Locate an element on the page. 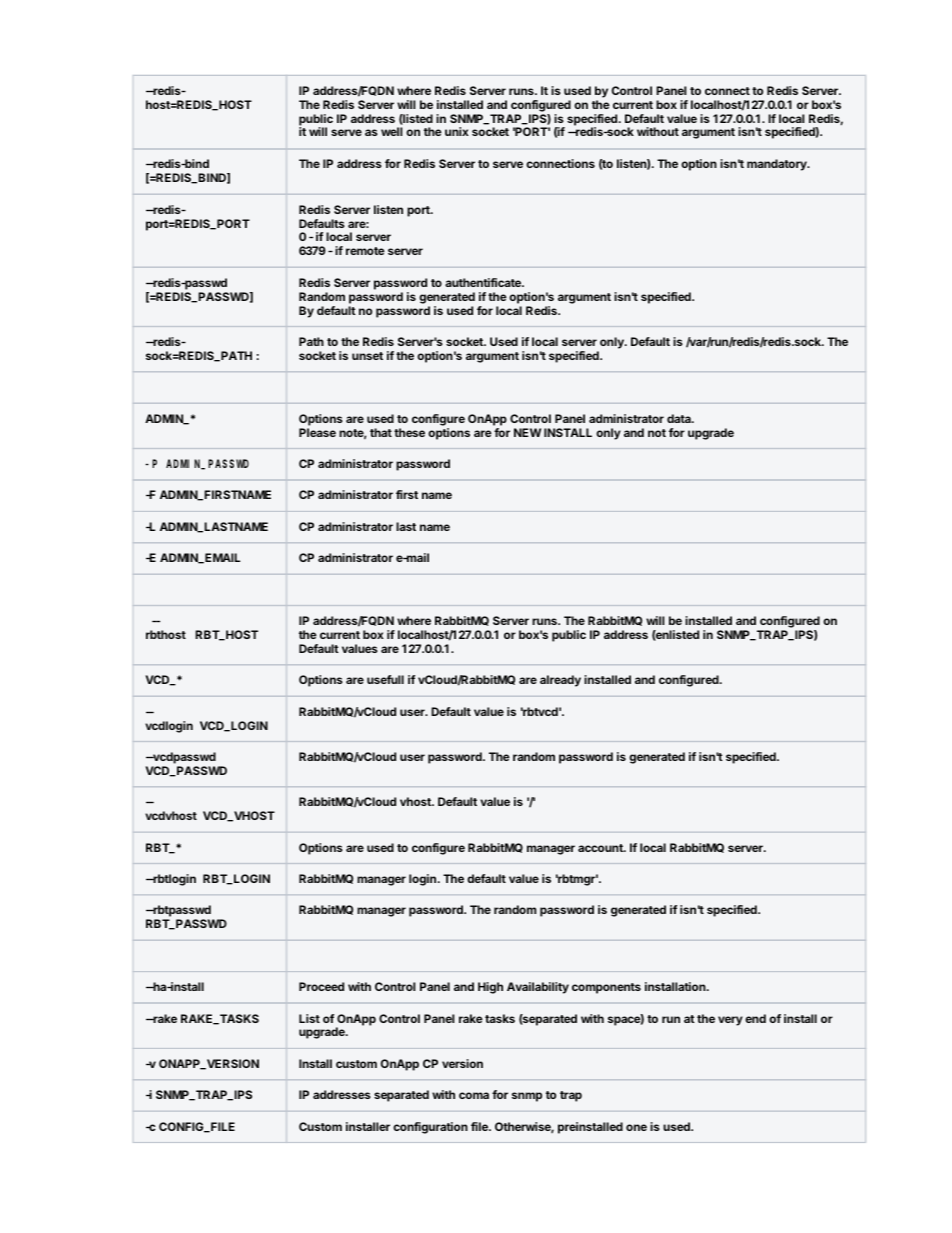 The width and height of the image is (952, 1233). unset is located at coordinates (367, 356).
